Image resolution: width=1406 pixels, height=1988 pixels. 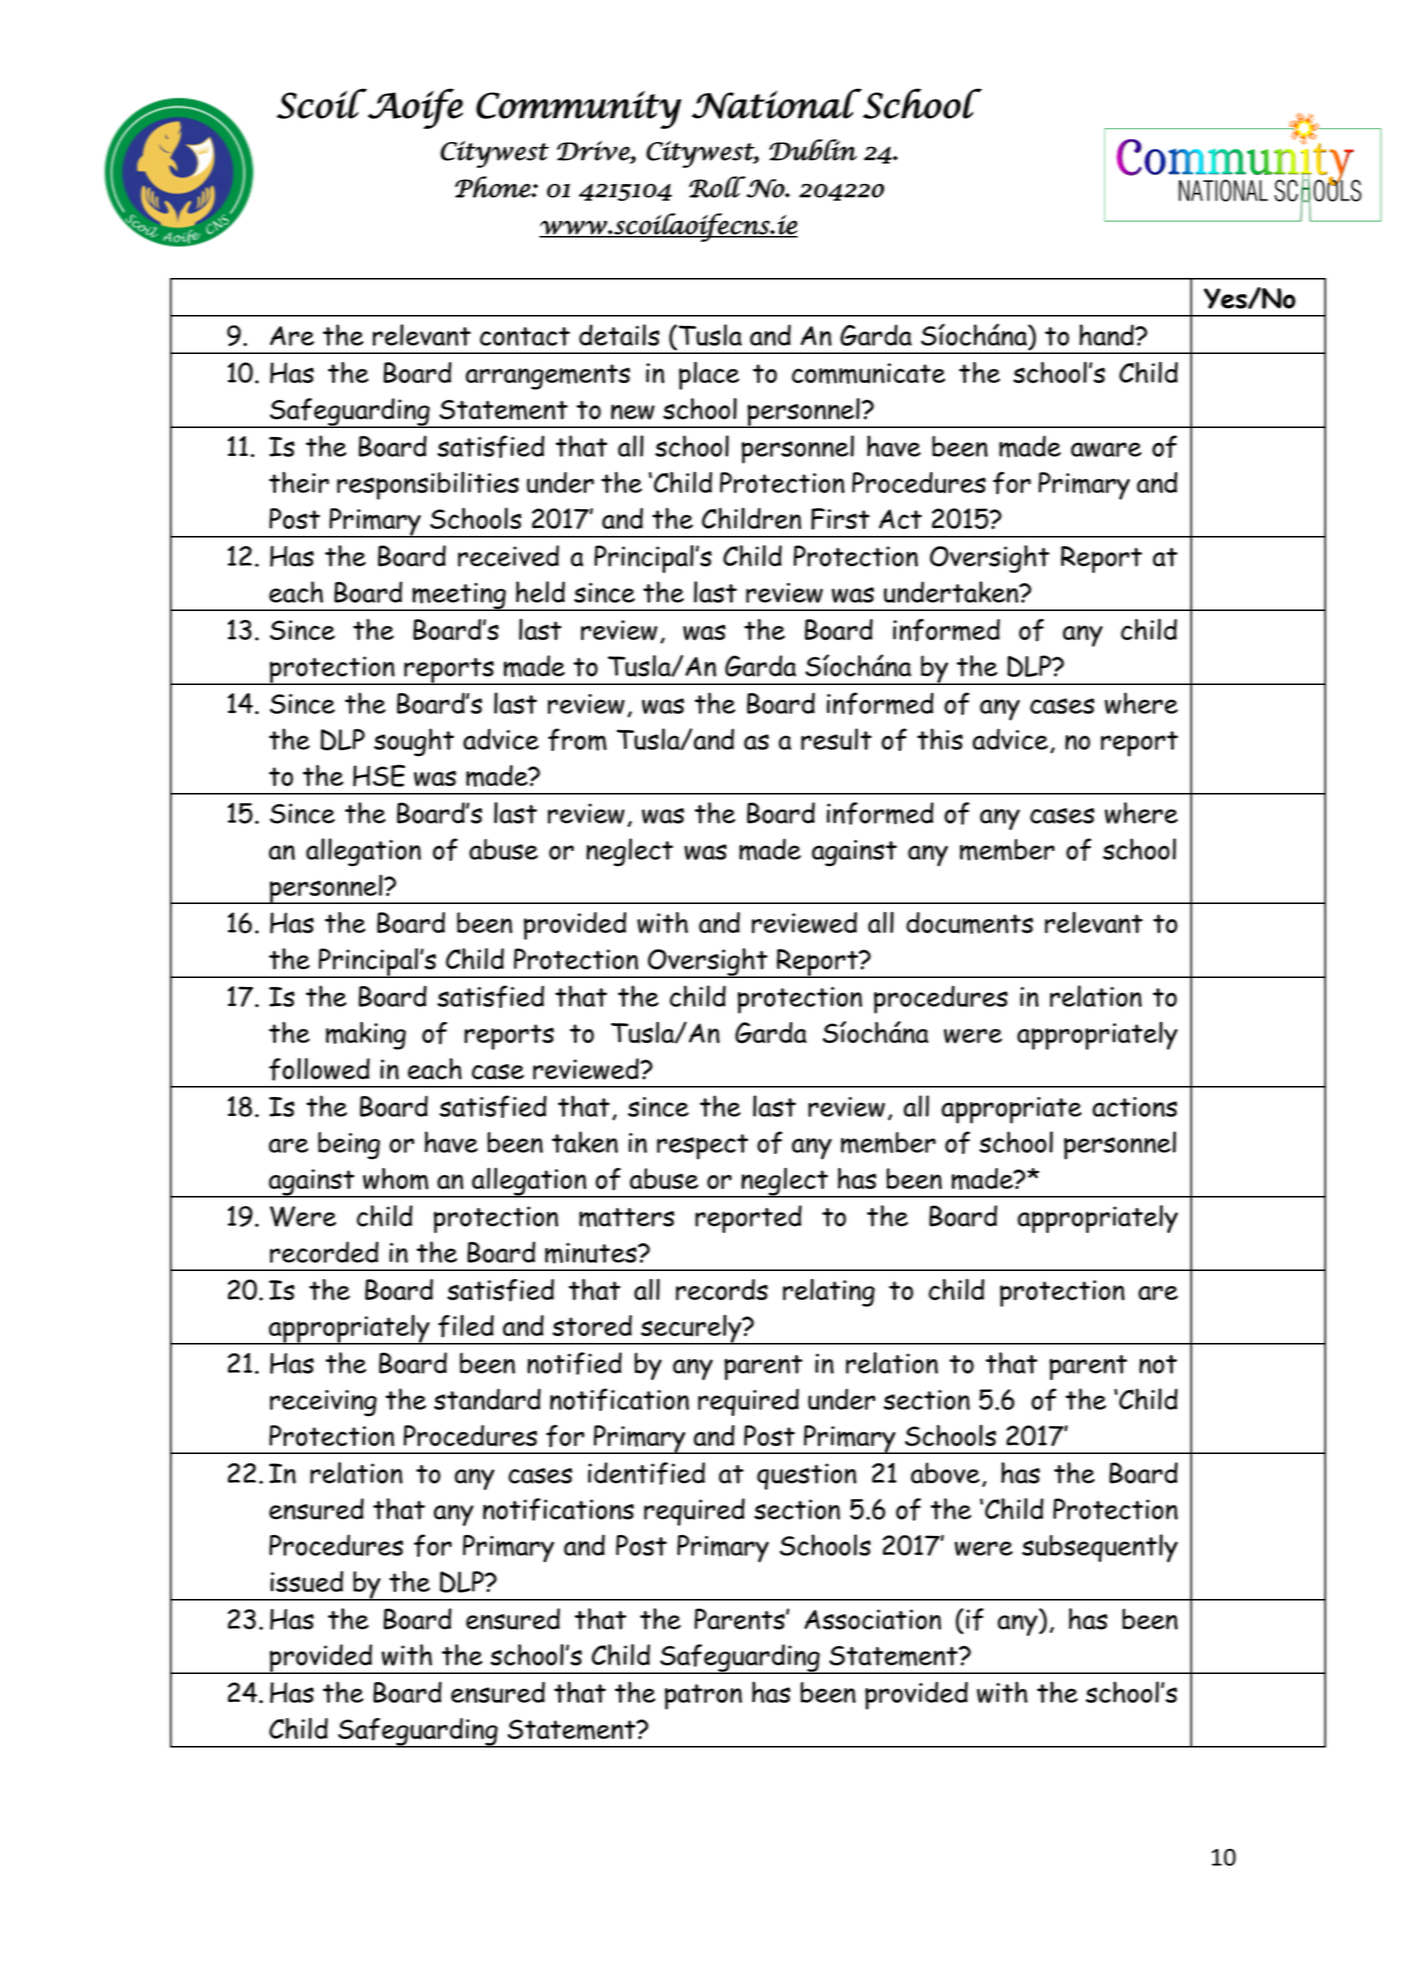 I want to click on subsequently, so click(x=1100, y=1548).
